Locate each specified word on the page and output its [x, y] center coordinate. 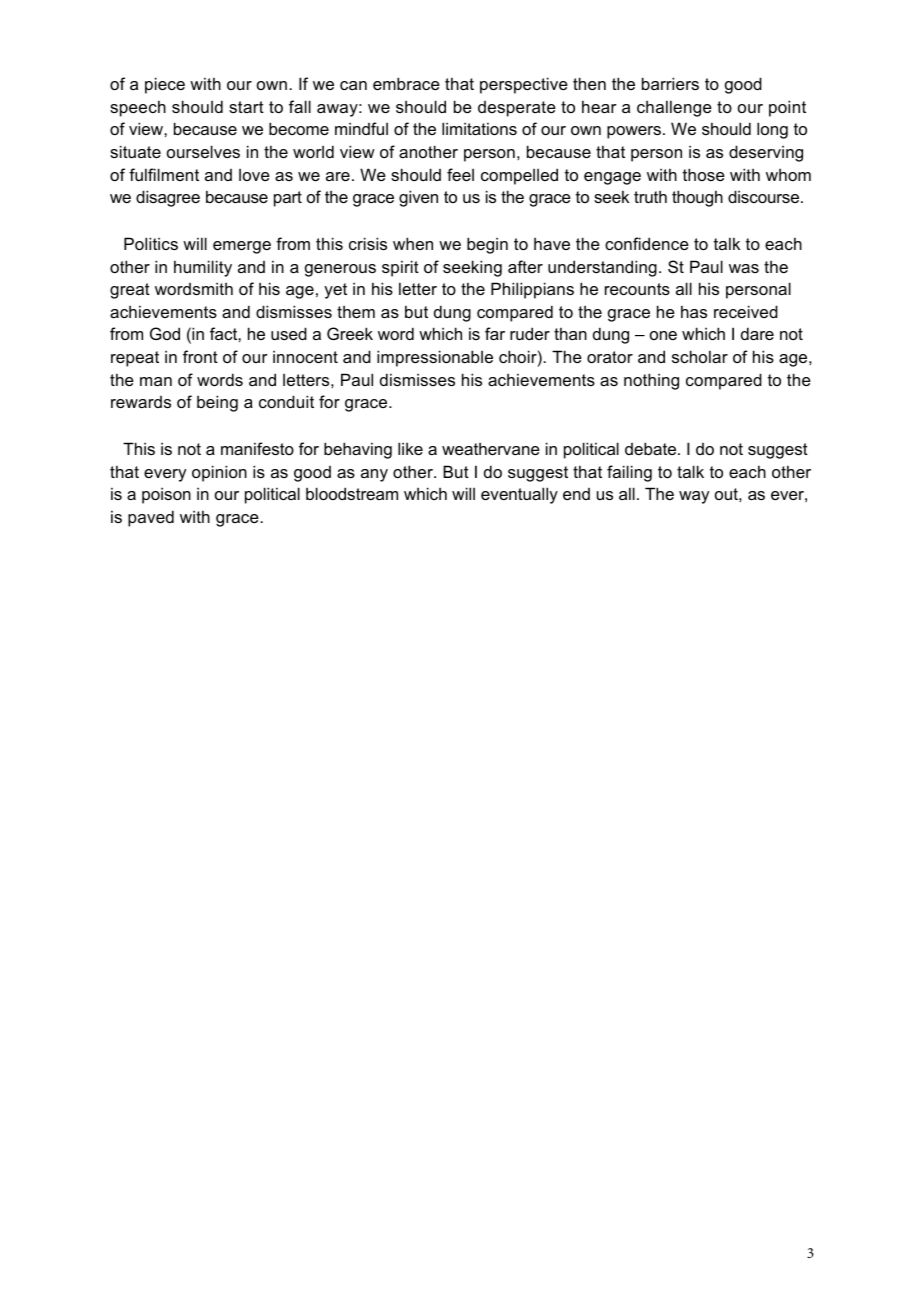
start [246, 107]
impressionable [435, 358]
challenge [674, 108]
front [200, 356]
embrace [406, 83]
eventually [519, 495]
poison [166, 495]
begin [487, 245]
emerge [242, 247]
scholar [700, 356]
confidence [647, 243]
